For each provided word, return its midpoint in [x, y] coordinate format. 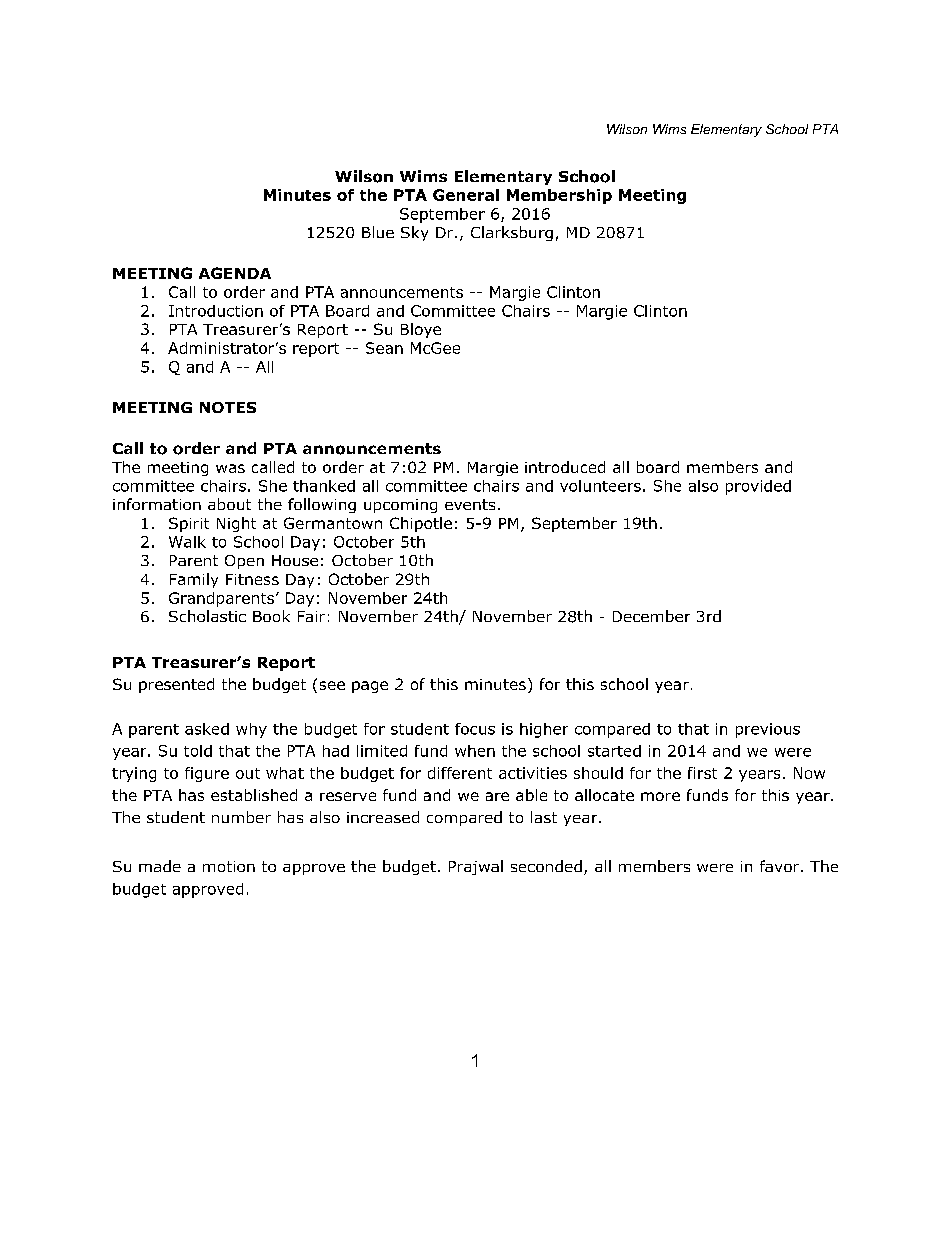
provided [758, 487]
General [466, 195]
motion [229, 866]
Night [236, 524]
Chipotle [421, 524]
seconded [546, 866]
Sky [414, 233]
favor [781, 866]
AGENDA [235, 273]
